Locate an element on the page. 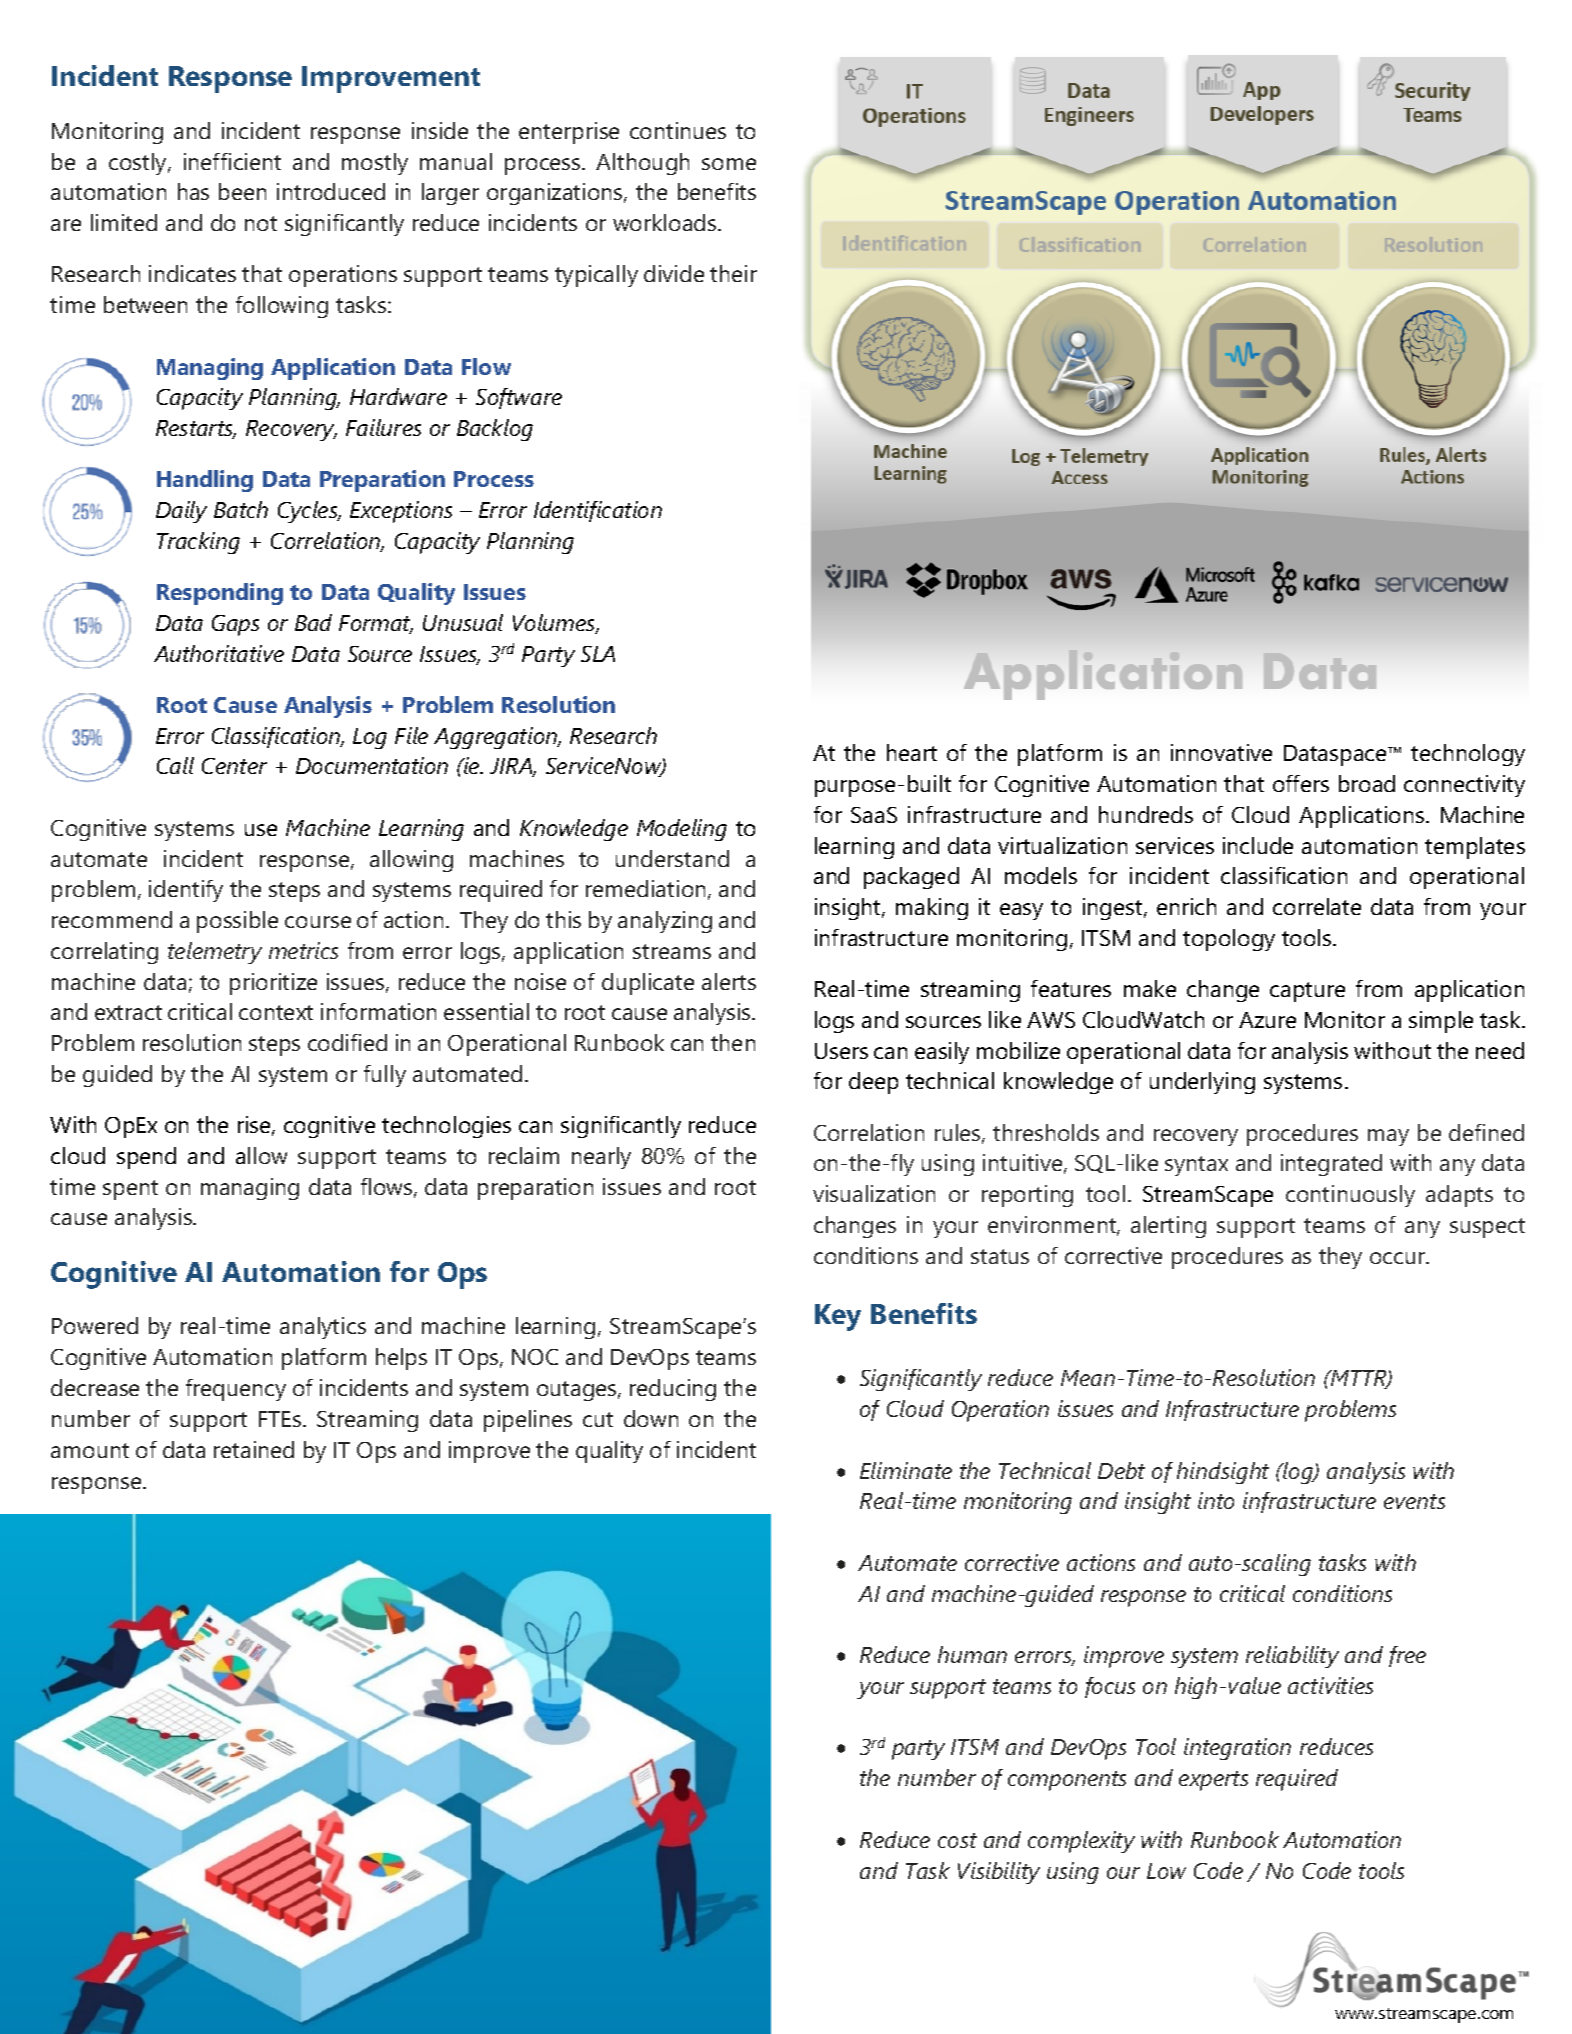 Image resolution: width=1572 pixels, height=2034 pixels. capture is located at coordinates (1307, 992).
